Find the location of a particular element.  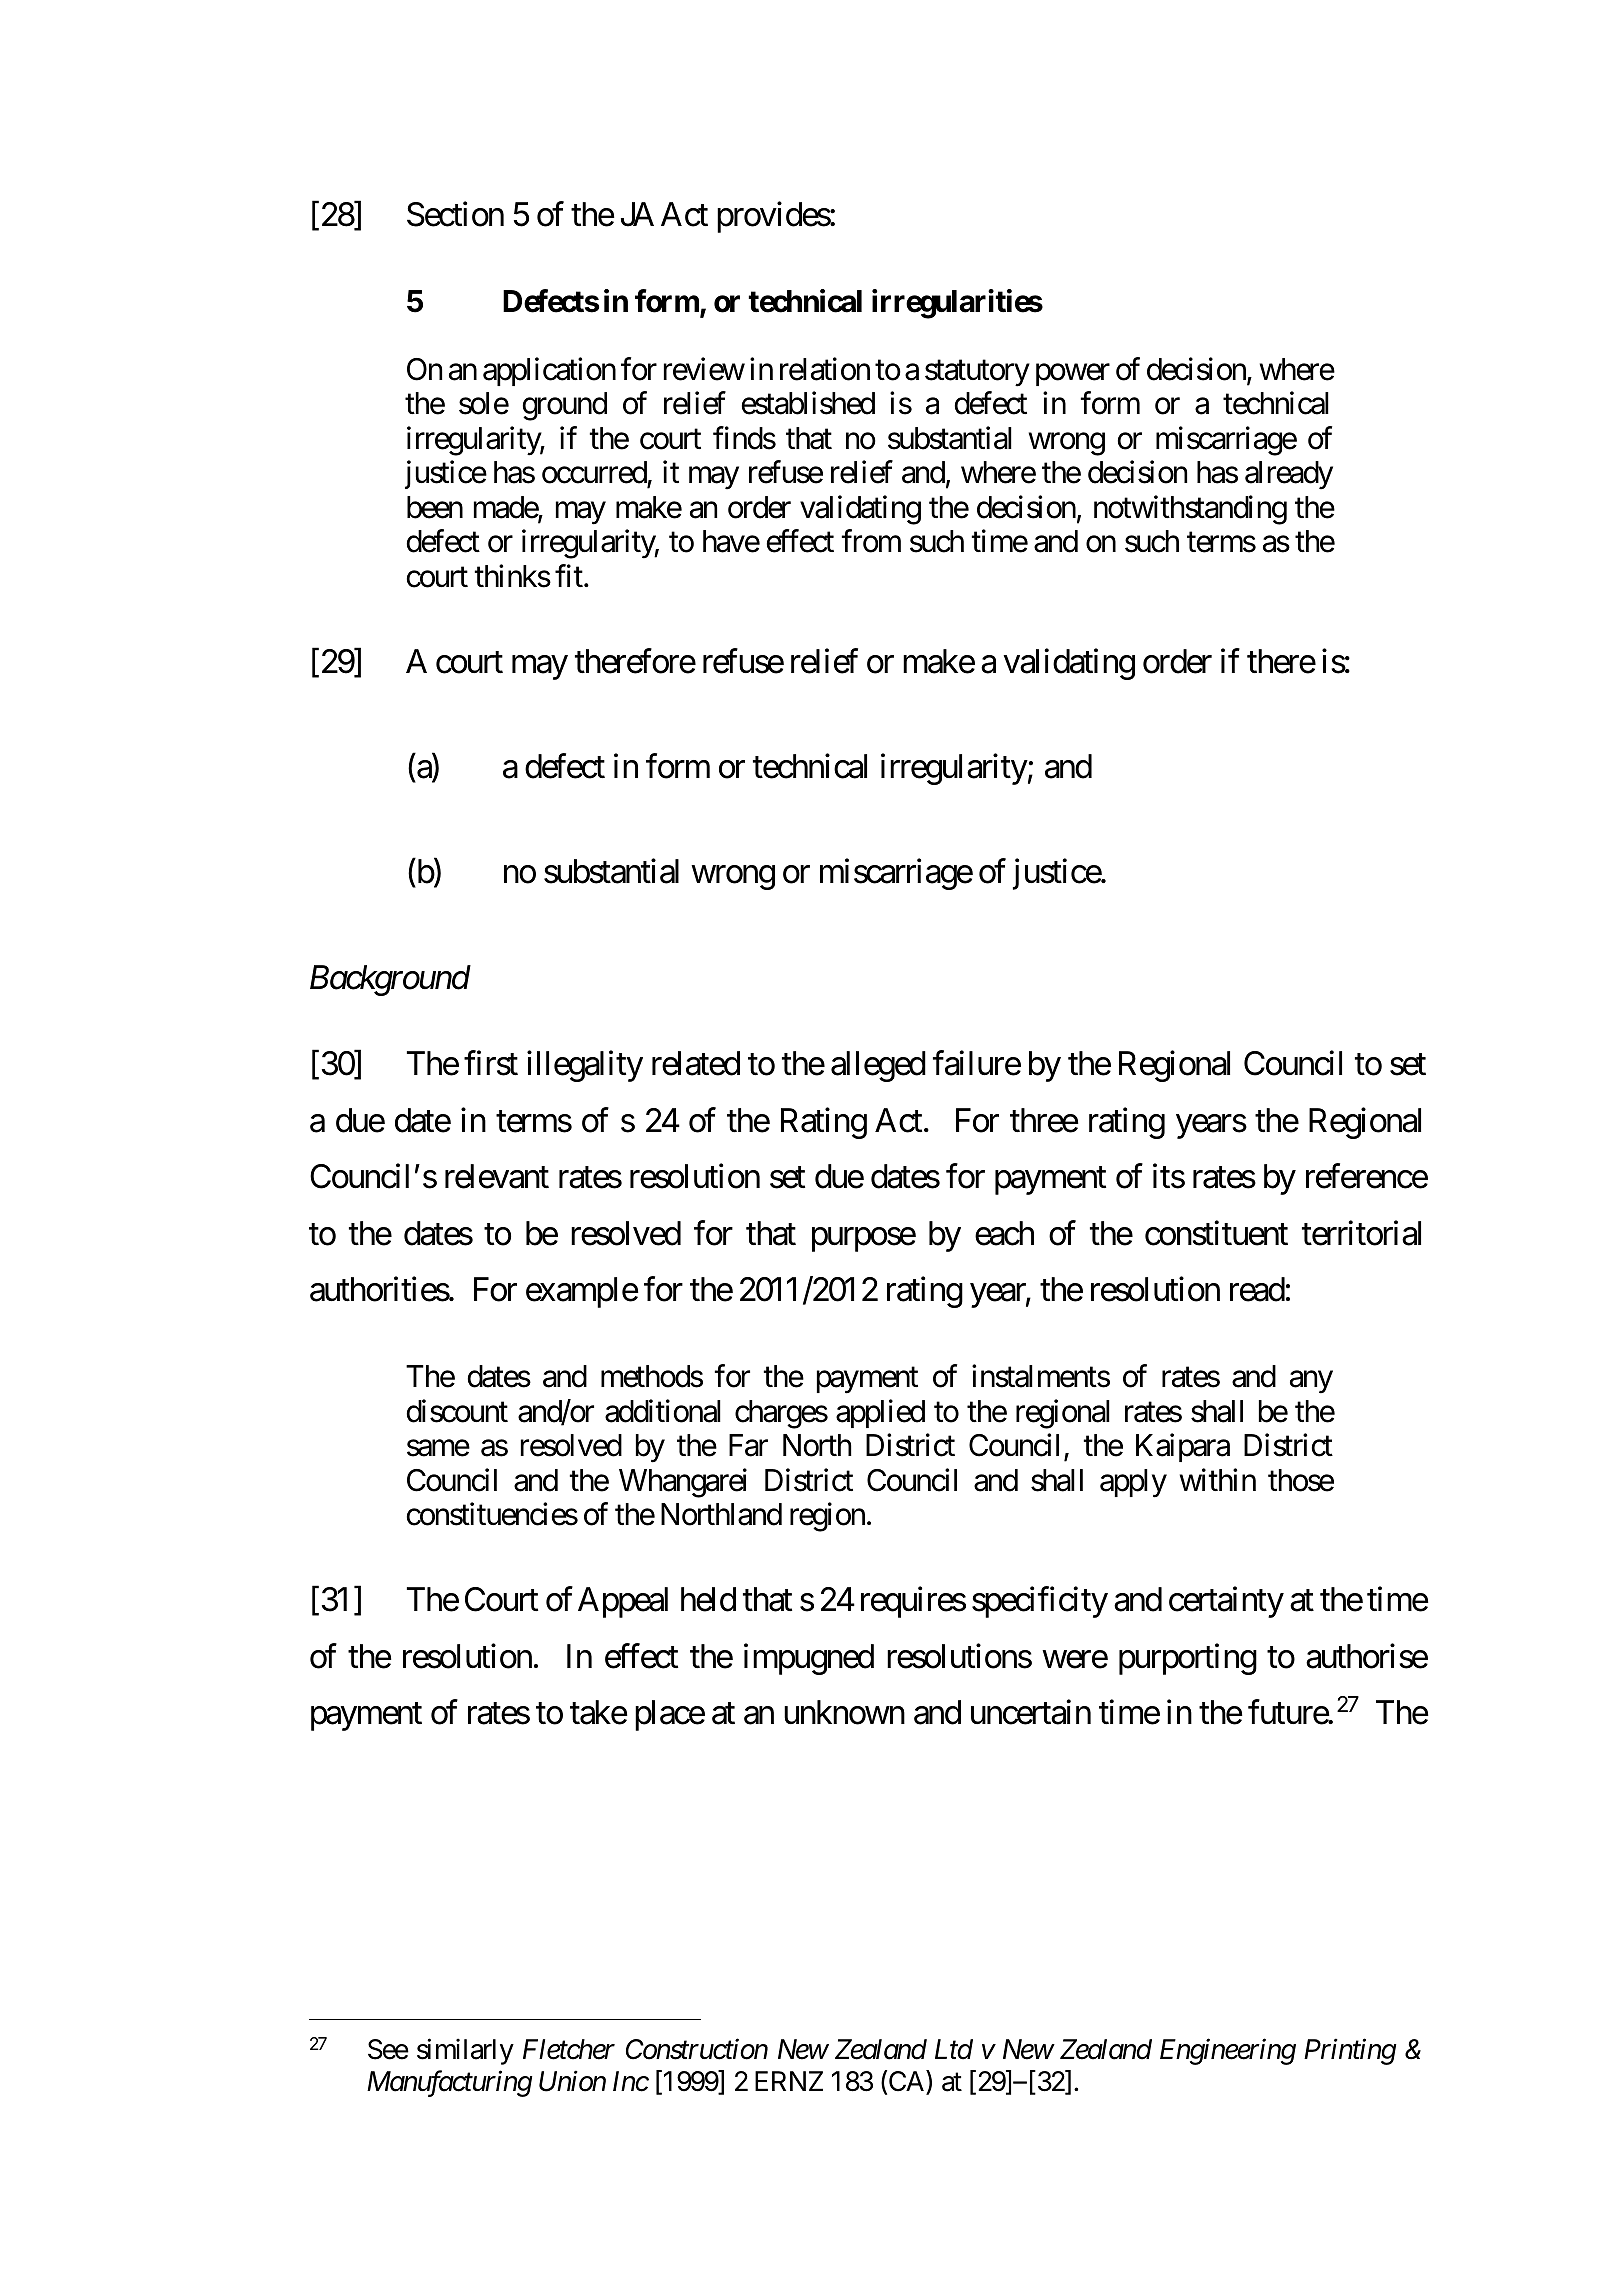

Appeal is located at coordinates (623, 1602).
